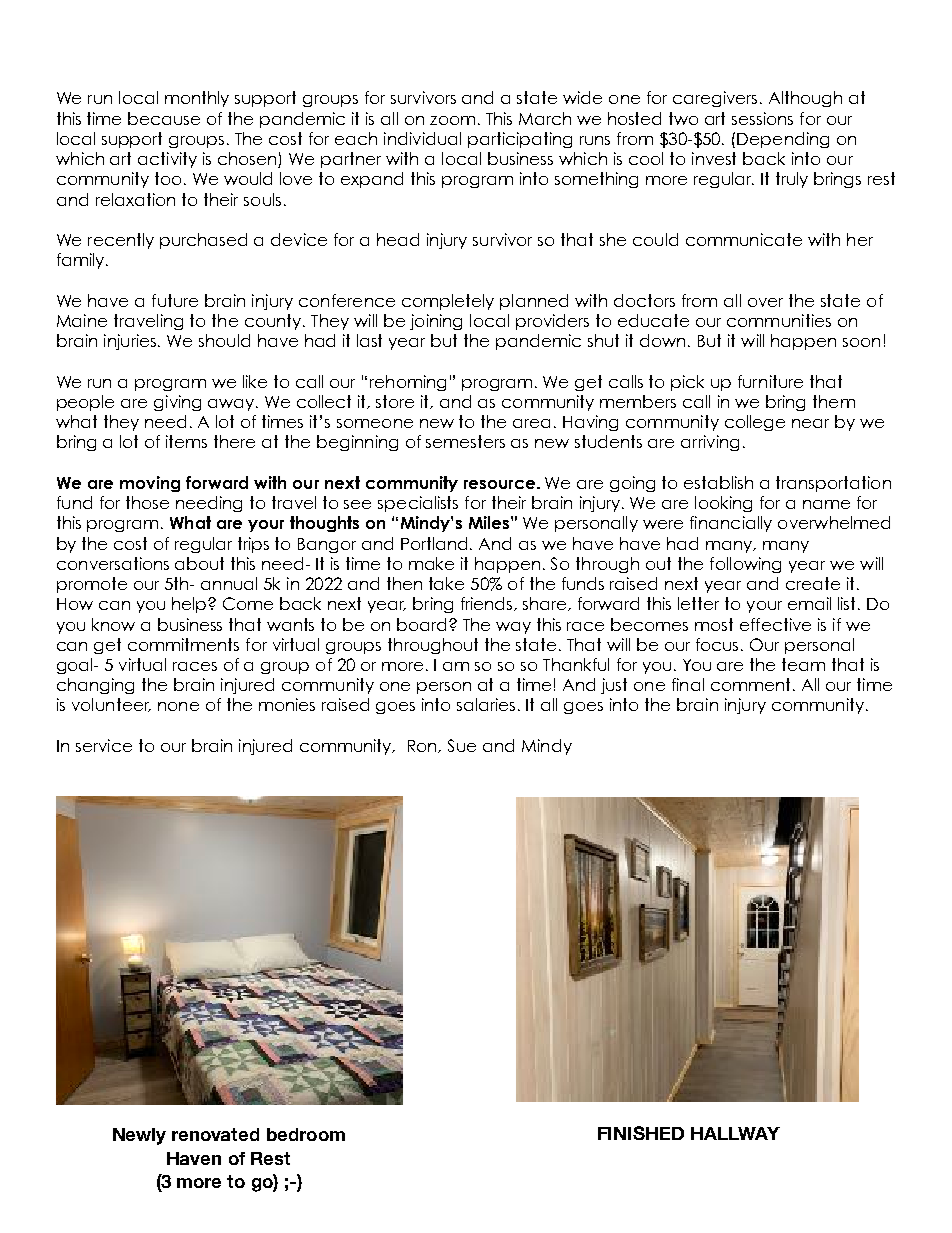 This page has width=952, height=1233. Describe the element at coordinates (779, 320) in the page. I see `communities` at that location.
